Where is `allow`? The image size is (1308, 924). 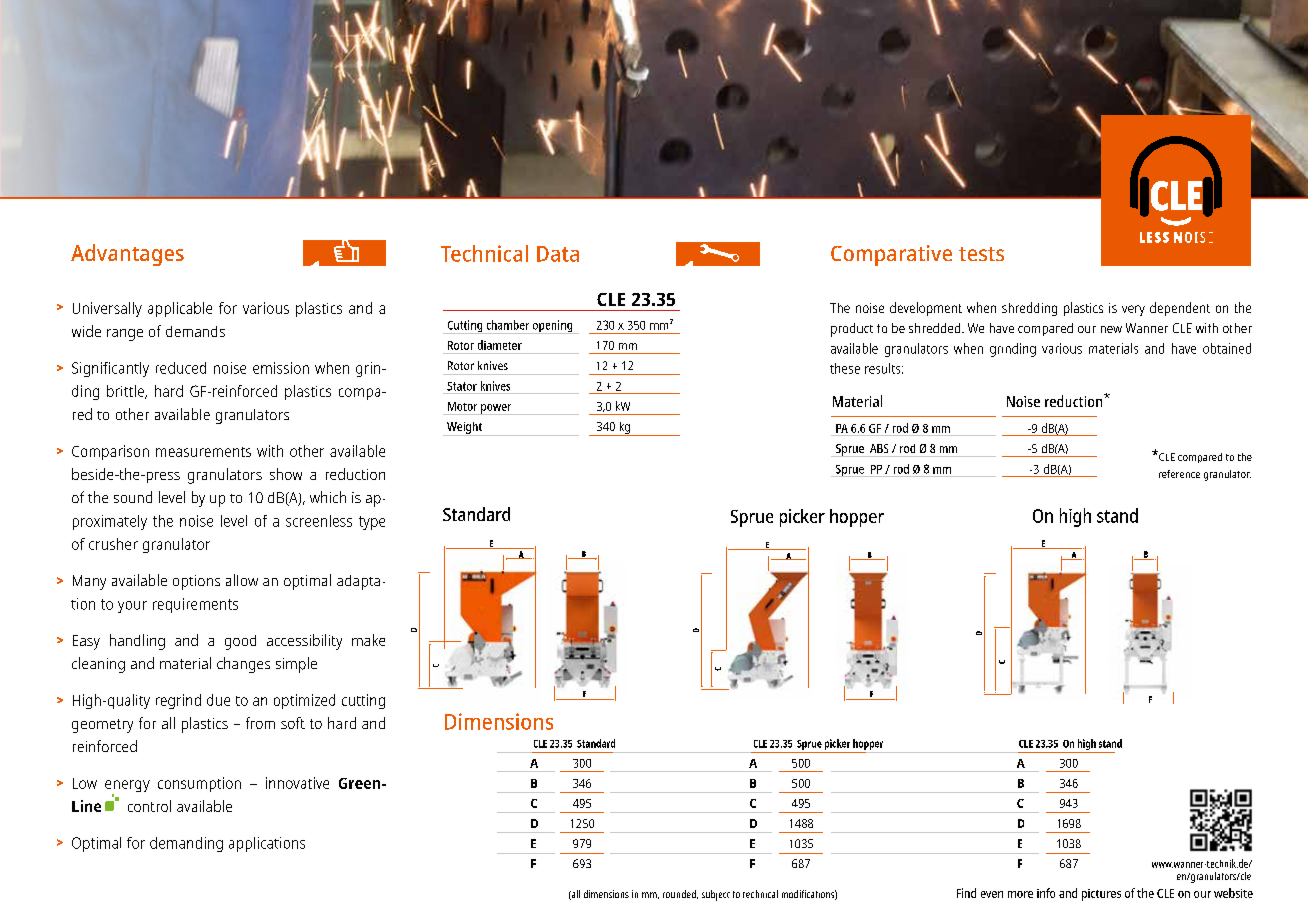 allow is located at coordinates (242, 580).
